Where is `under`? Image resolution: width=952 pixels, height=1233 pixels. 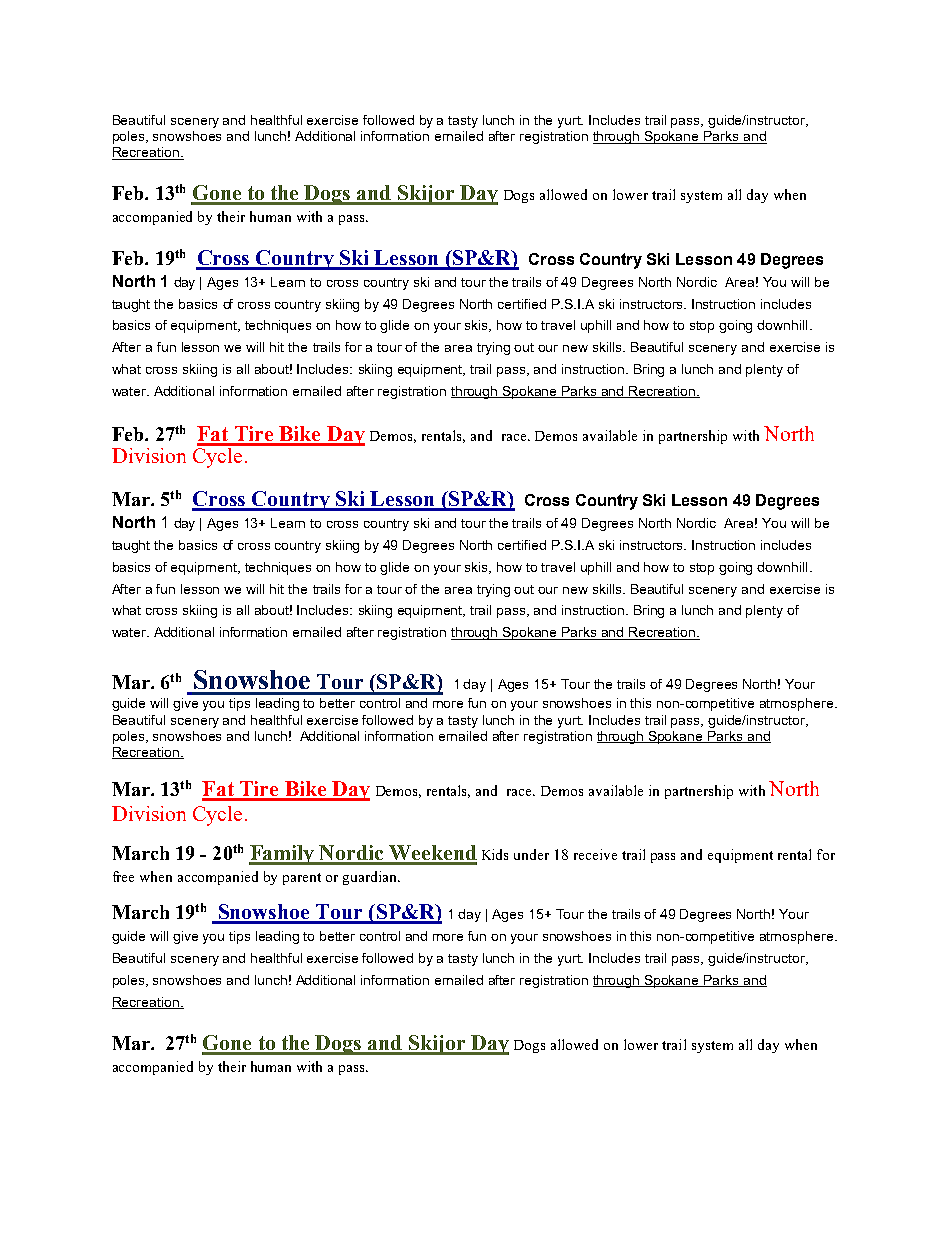 under is located at coordinates (531, 854).
